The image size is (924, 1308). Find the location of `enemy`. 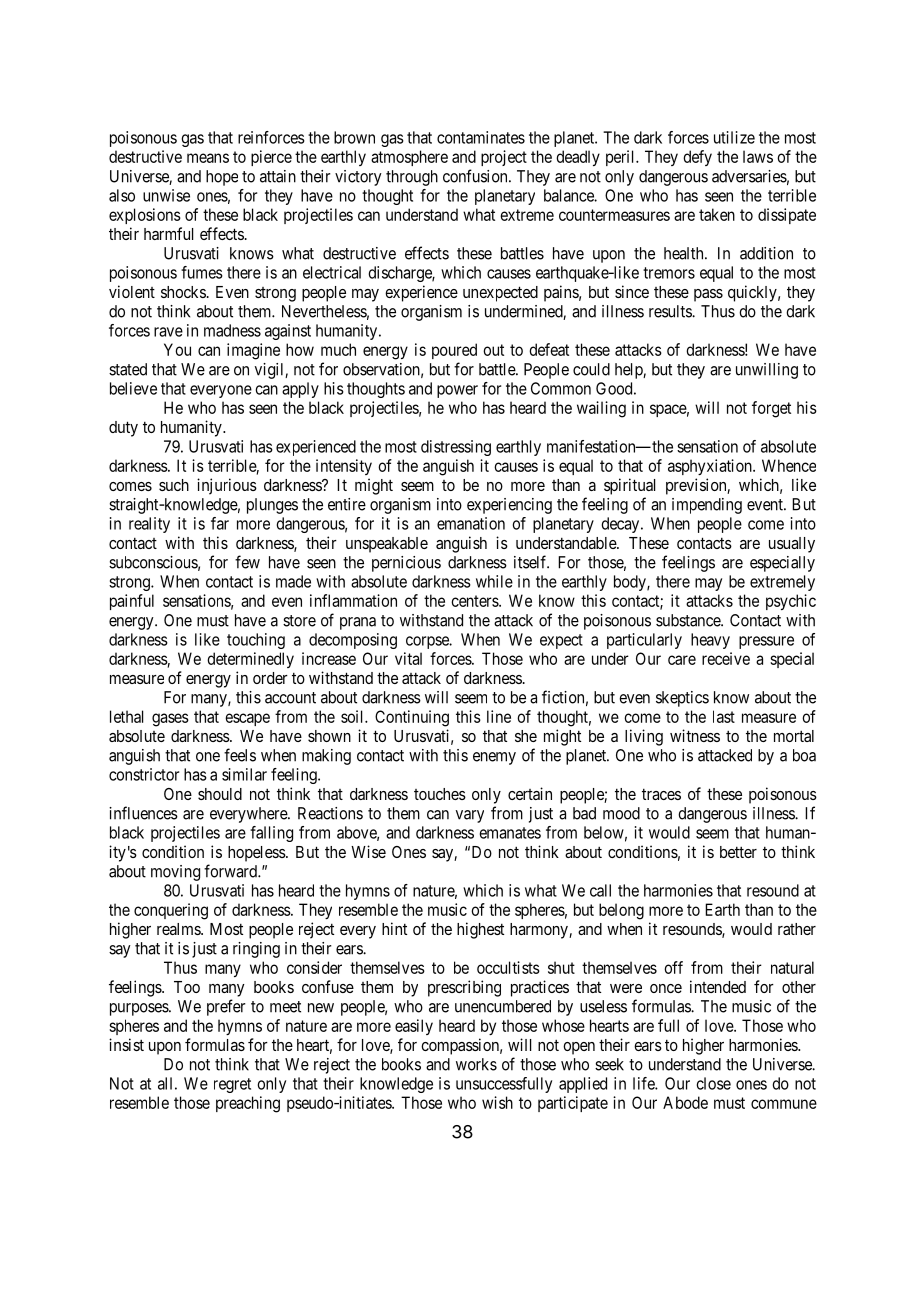

enemy is located at coordinates (494, 758).
